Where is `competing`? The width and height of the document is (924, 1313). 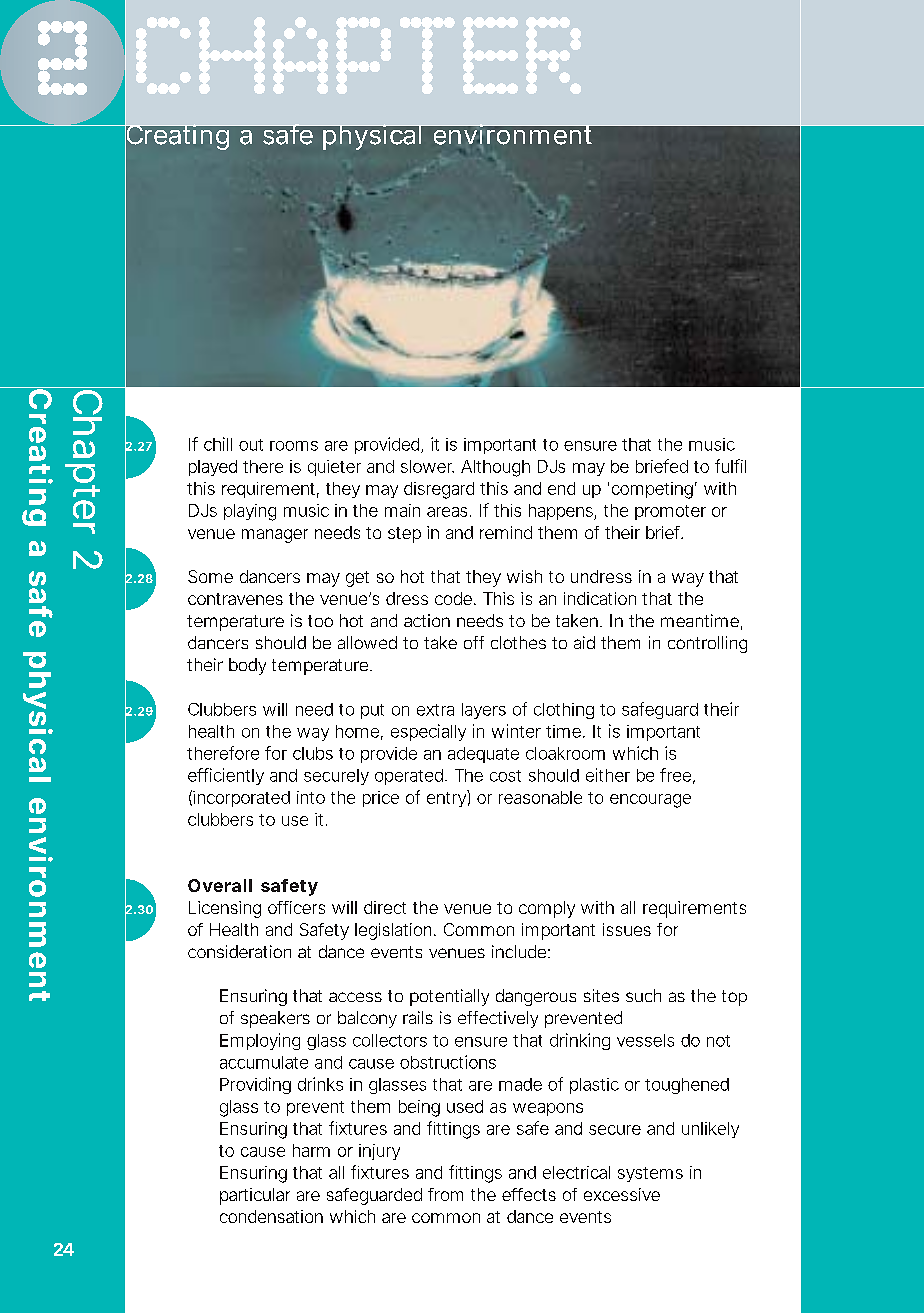
competing is located at coordinates (652, 490).
